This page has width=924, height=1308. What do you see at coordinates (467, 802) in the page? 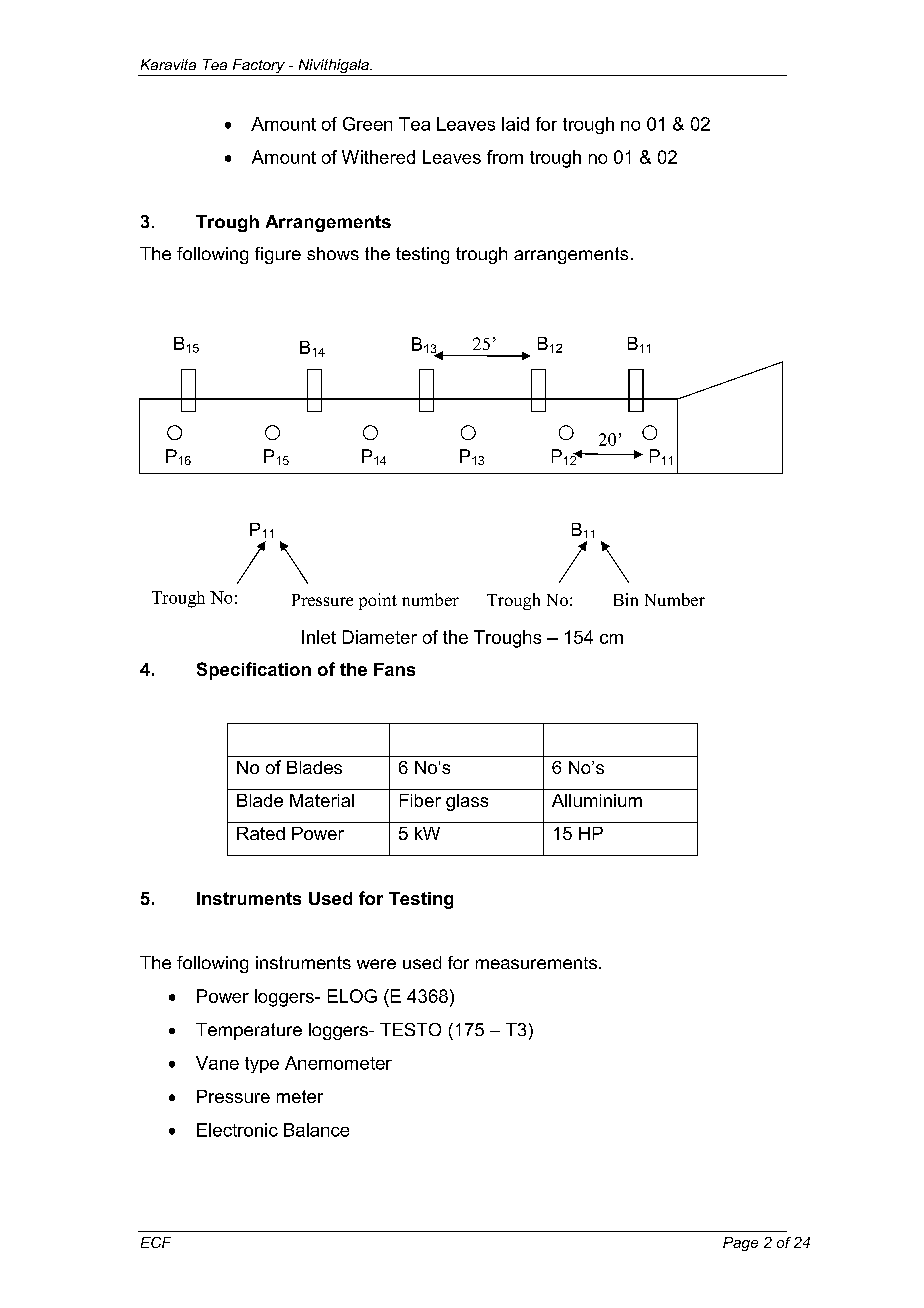
I see `glass` at bounding box center [467, 802].
